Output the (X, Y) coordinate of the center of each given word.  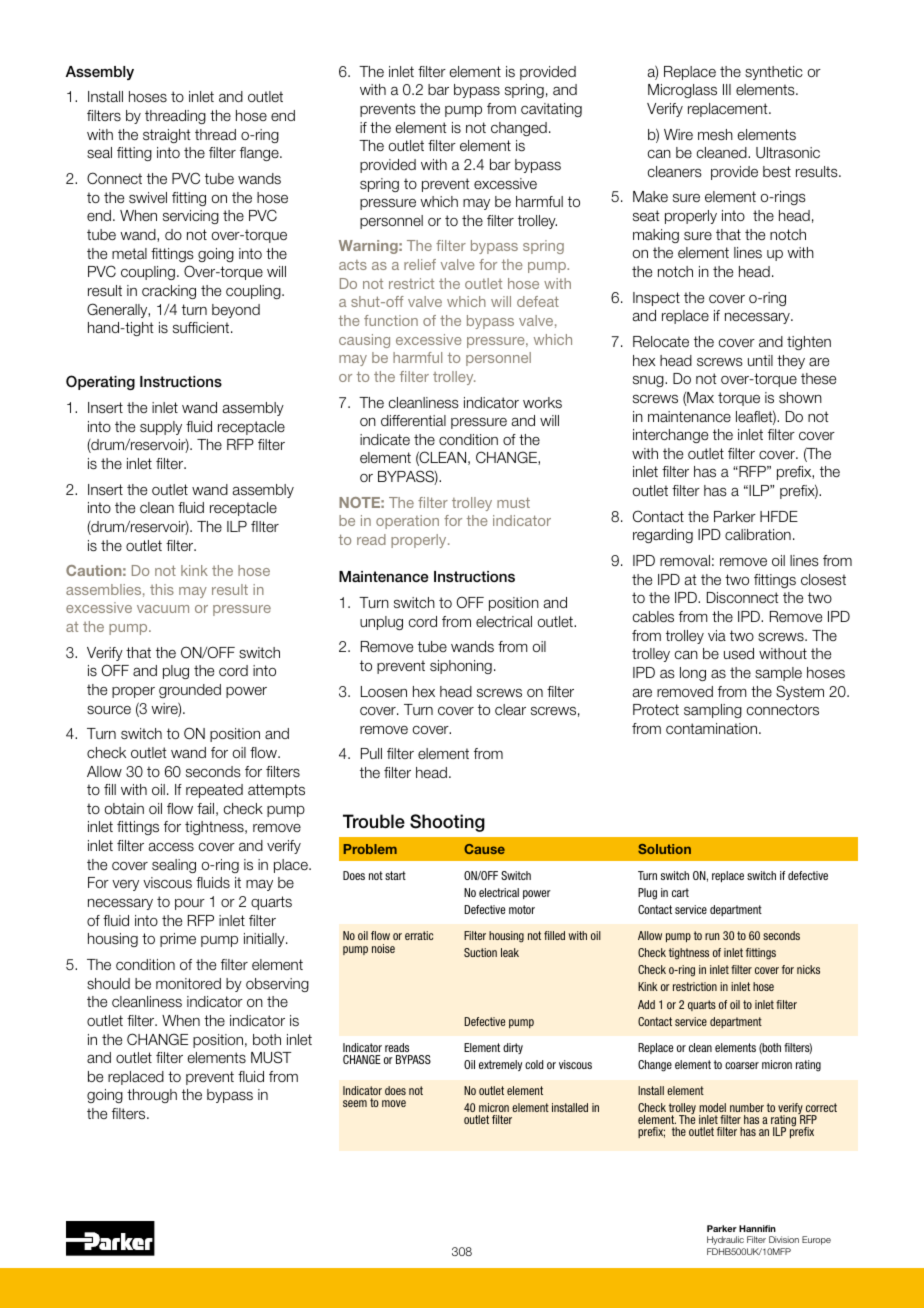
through (152, 1096)
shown (800, 398)
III (727, 89)
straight (167, 136)
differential (413, 421)
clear (510, 710)
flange (260, 154)
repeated (214, 791)
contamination (713, 729)
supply (161, 428)
